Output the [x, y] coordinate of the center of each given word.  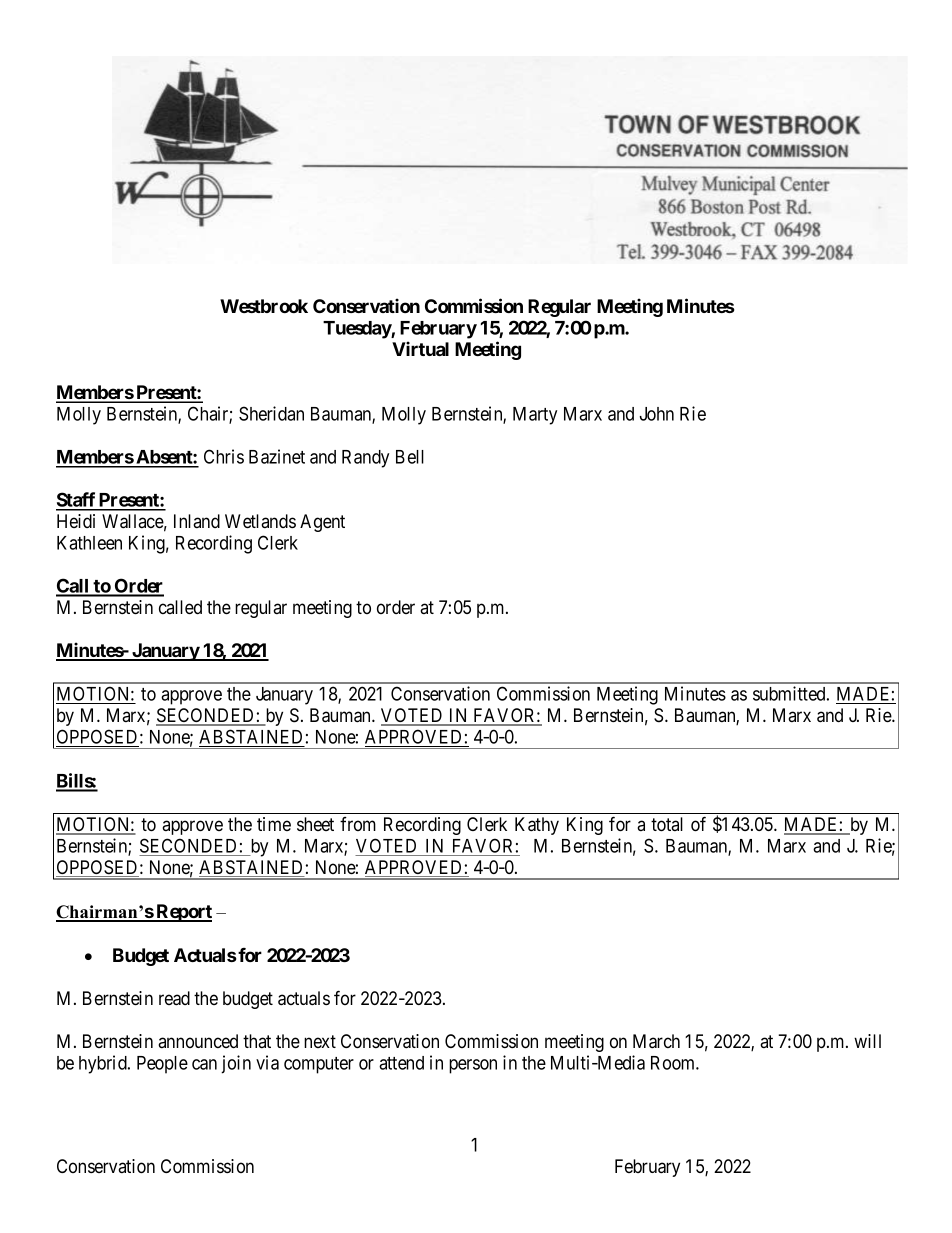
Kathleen [89, 543]
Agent [322, 523]
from [358, 824]
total [667, 824]
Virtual [420, 348]
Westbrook [264, 306]
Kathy [537, 826]
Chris [224, 456]
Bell [410, 457]
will [867, 1041]
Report [183, 913]
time [274, 824]
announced [198, 1041]
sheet [315, 824]
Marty [535, 416]
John [657, 414]
